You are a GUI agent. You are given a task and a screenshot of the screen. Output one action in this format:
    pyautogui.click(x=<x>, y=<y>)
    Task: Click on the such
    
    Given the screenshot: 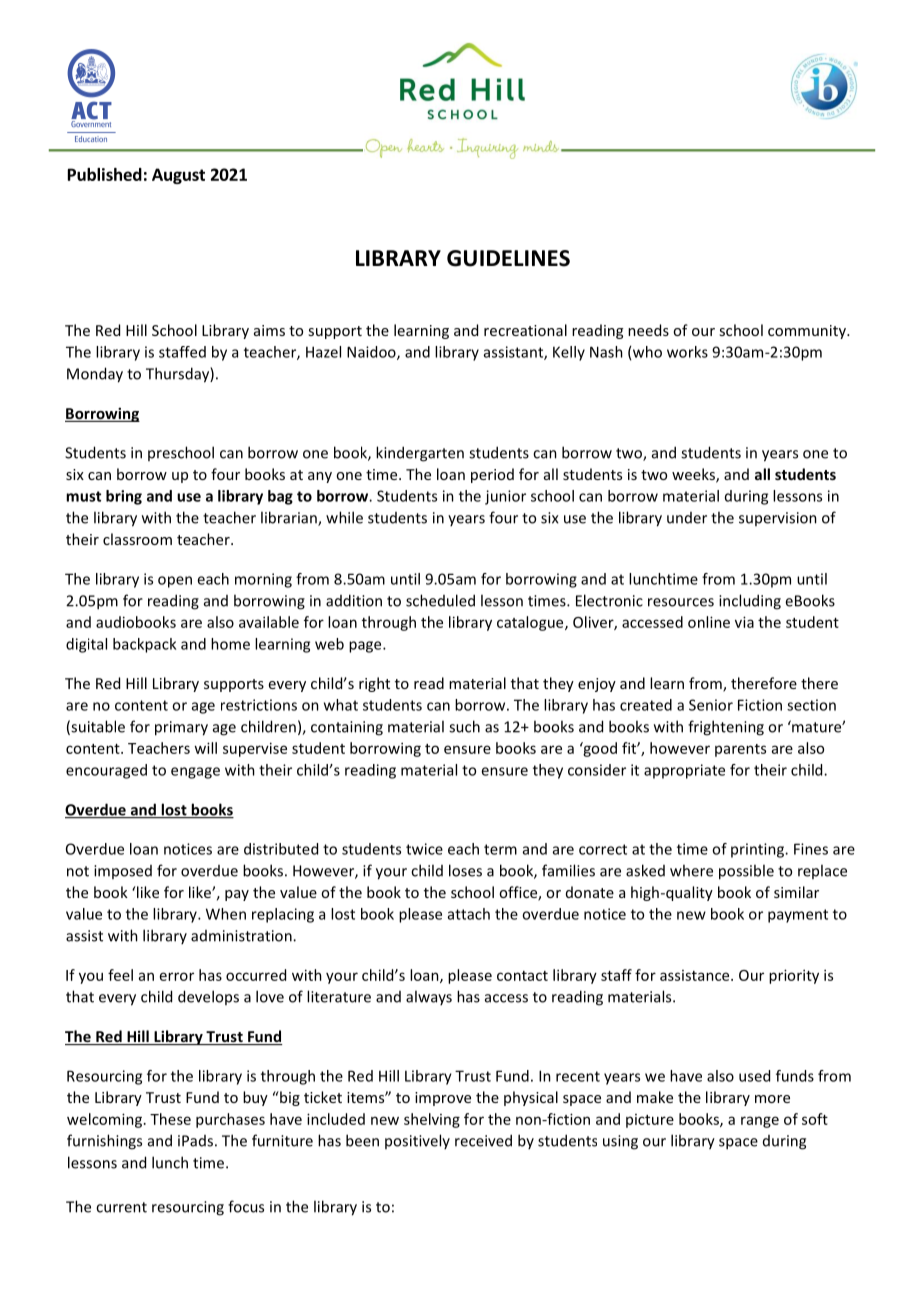 What is the action you would take?
    pyautogui.click(x=464, y=726)
